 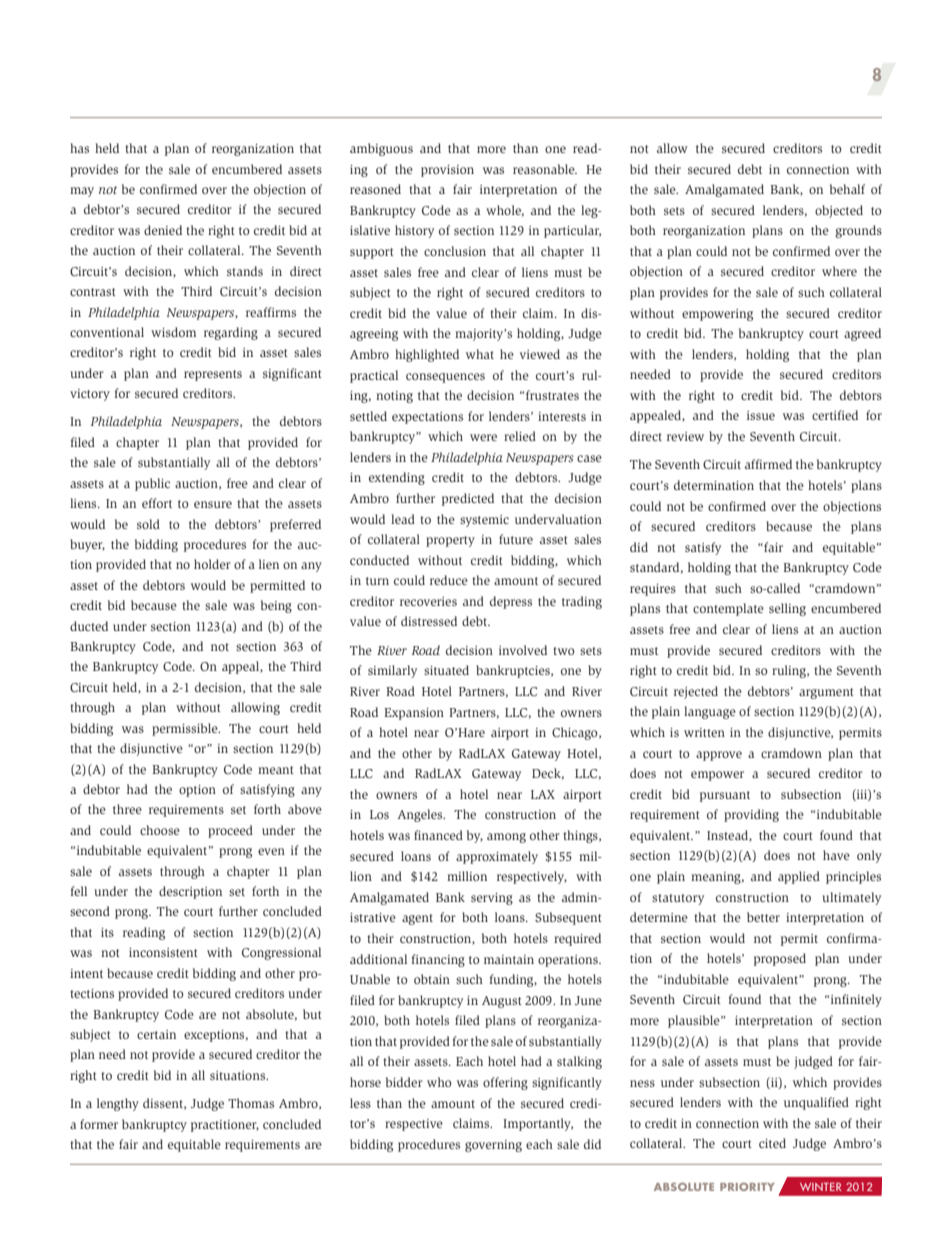 I want to click on behalf, so click(x=847, y=189).
